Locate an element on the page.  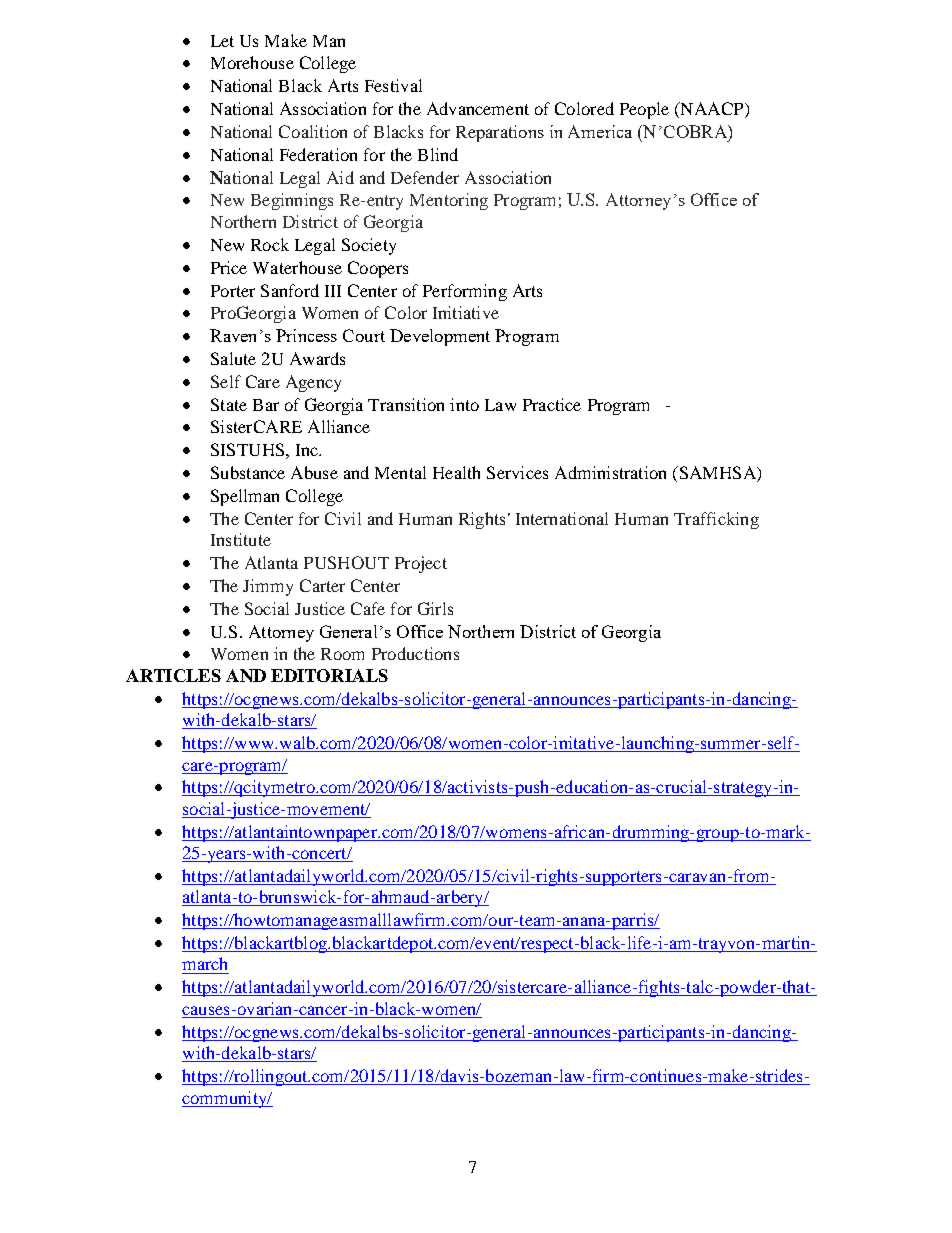
Morehouse is located at coordinates (252, 62).
